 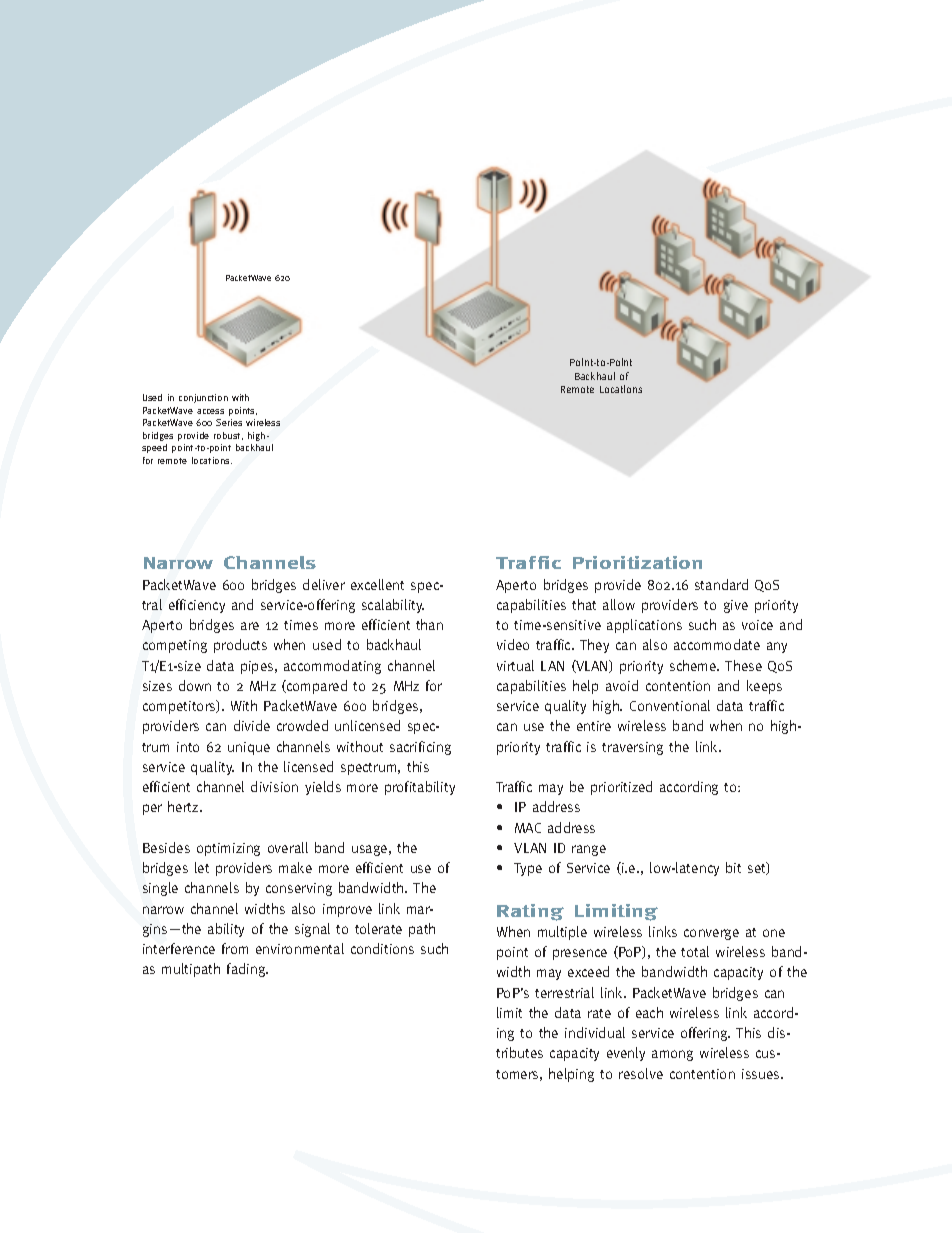 I want to click on products, so click(x=240, y=646).
